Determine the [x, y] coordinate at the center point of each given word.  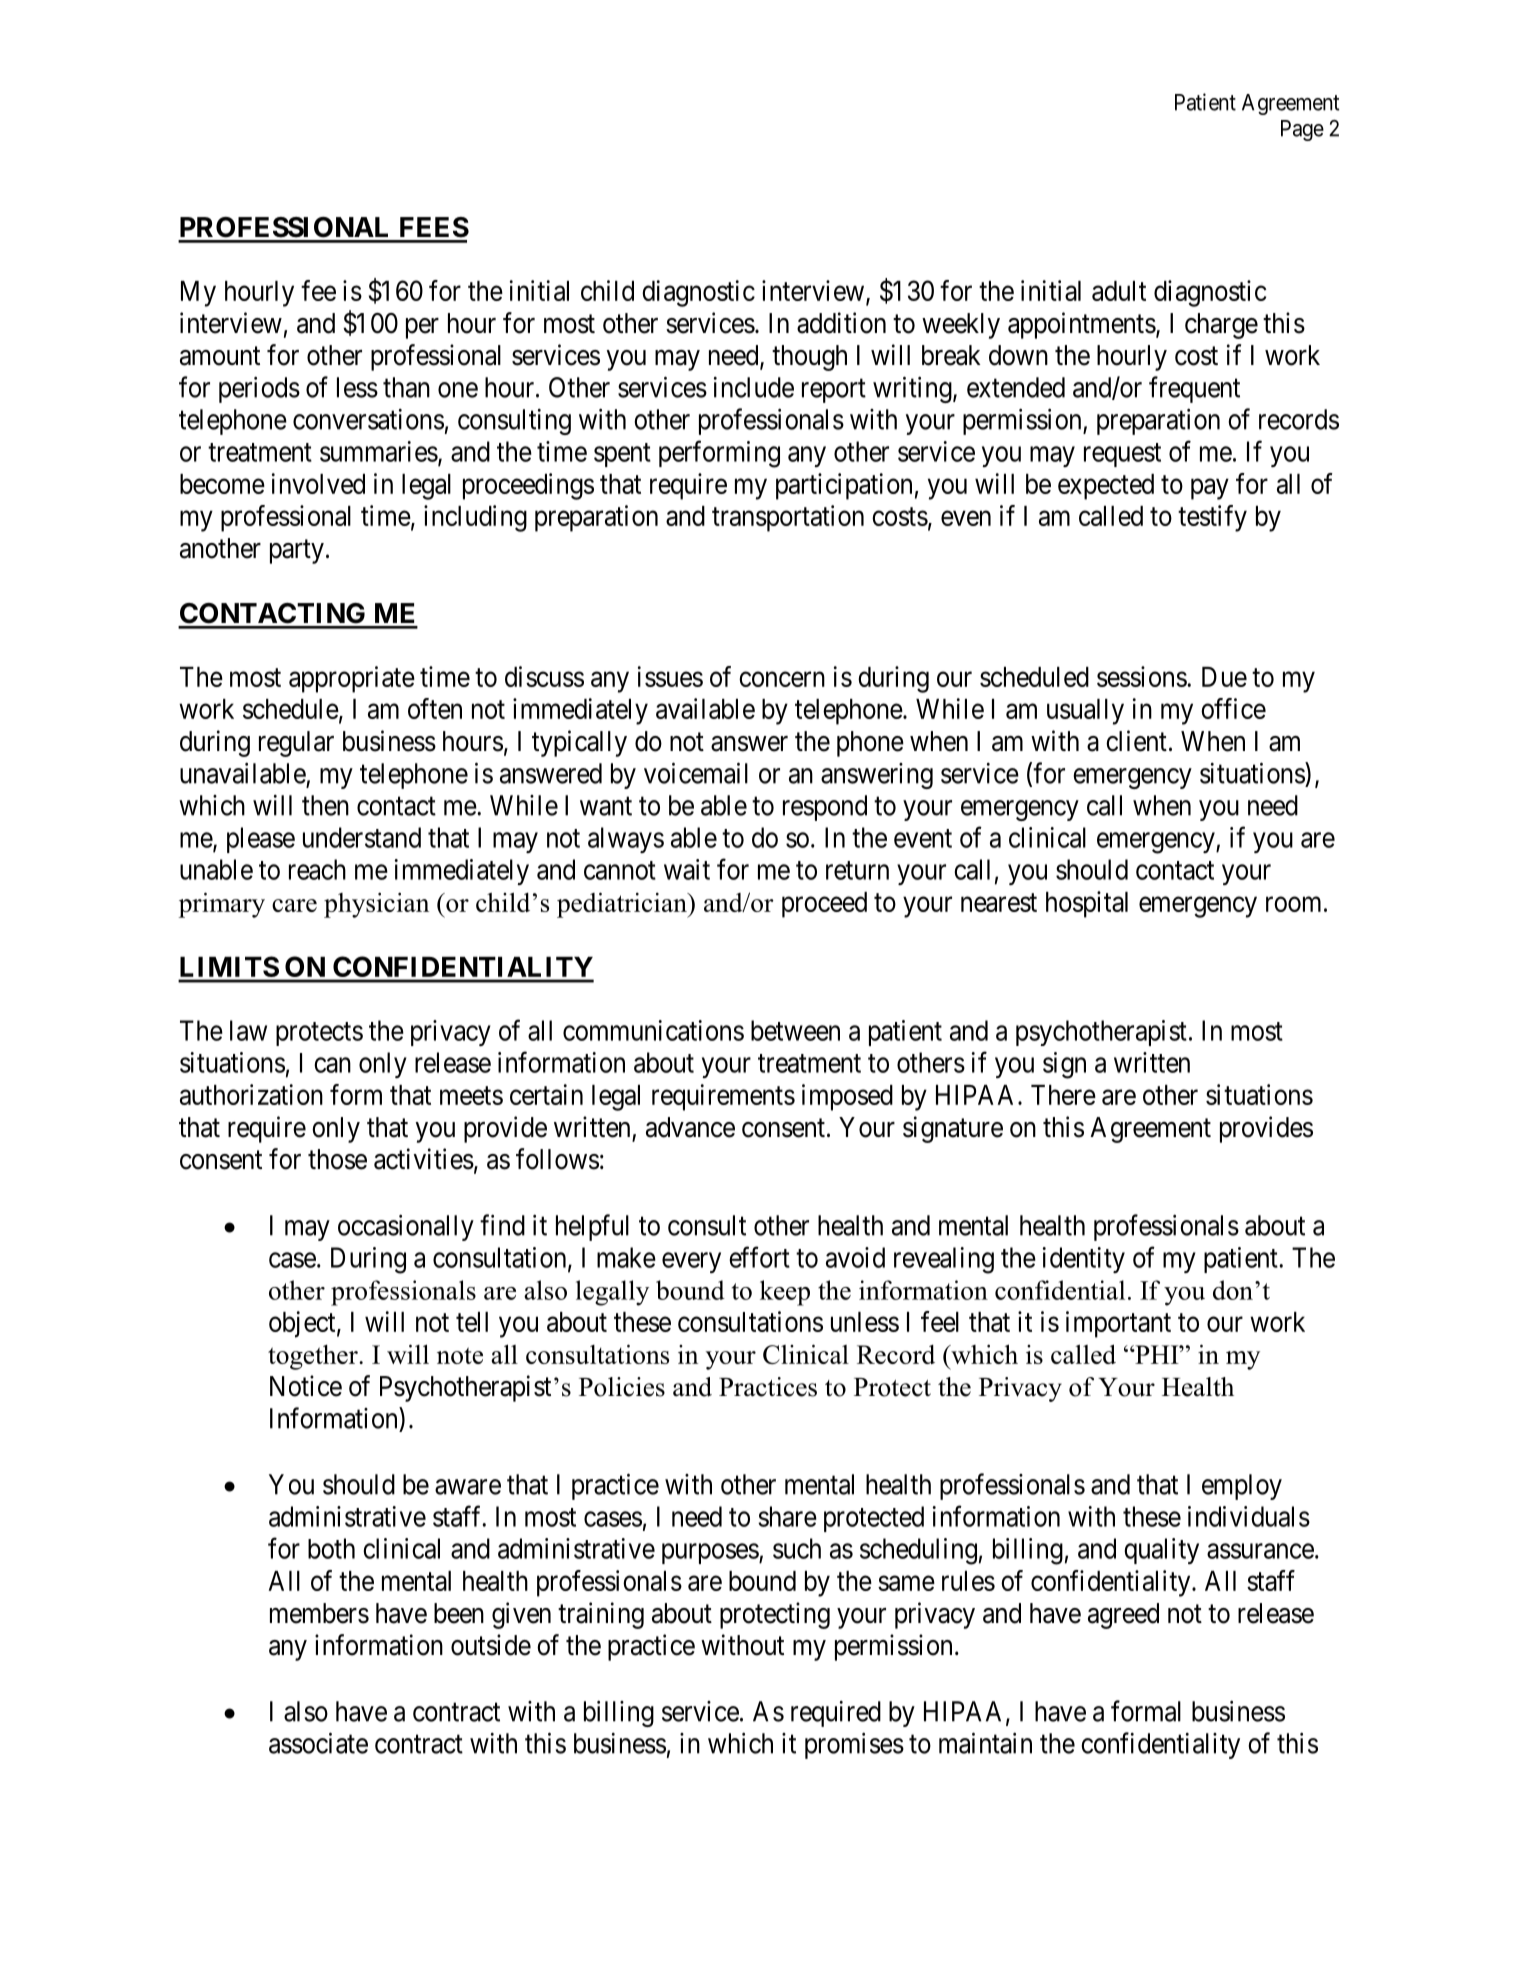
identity [1084, 1260]
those [337, 1159]
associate [318, 1743]
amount [220, 356]
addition [841, 323]
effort [759, 1257]
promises [854, 1745]
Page [1302, 130]
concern [782, 679]
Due [1224, 677]
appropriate [352, 679]
